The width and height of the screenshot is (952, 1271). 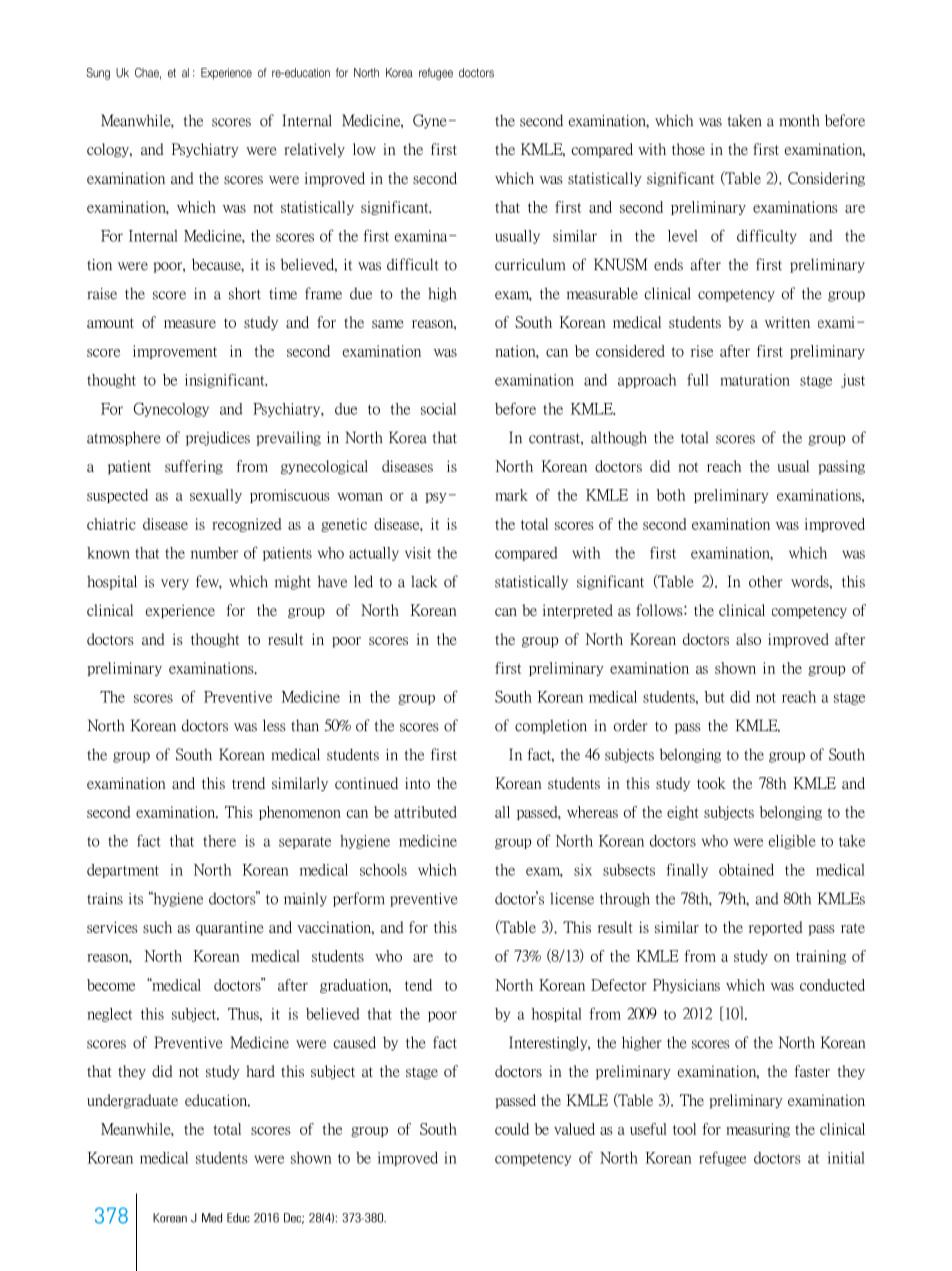 What do you see at coordinates (98, 74) in the screenshot?
I see `Sung` at bounding box center [98, 74].
